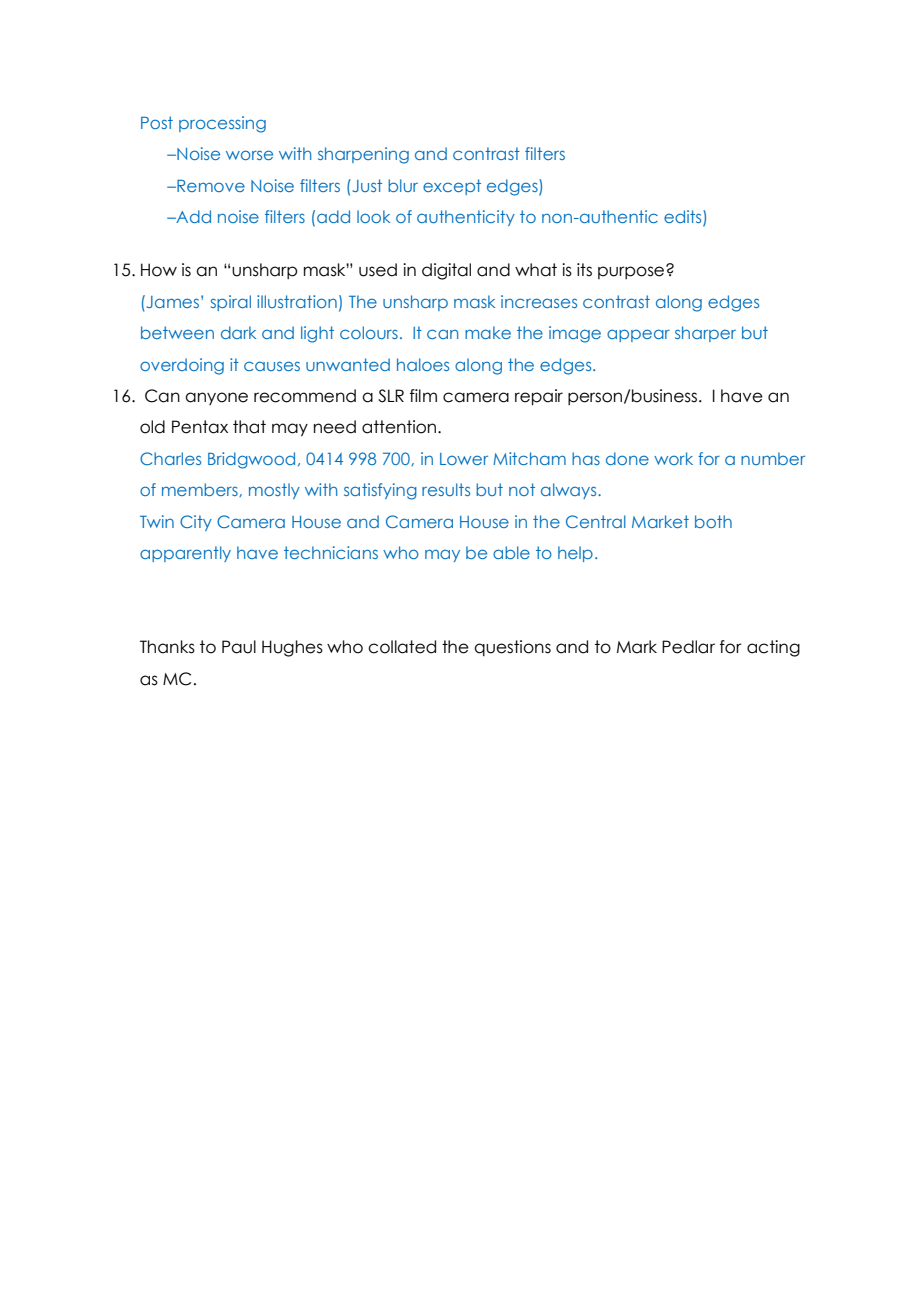 This page has height=1307, width=924. I want to click on film, so click(423, 395).
